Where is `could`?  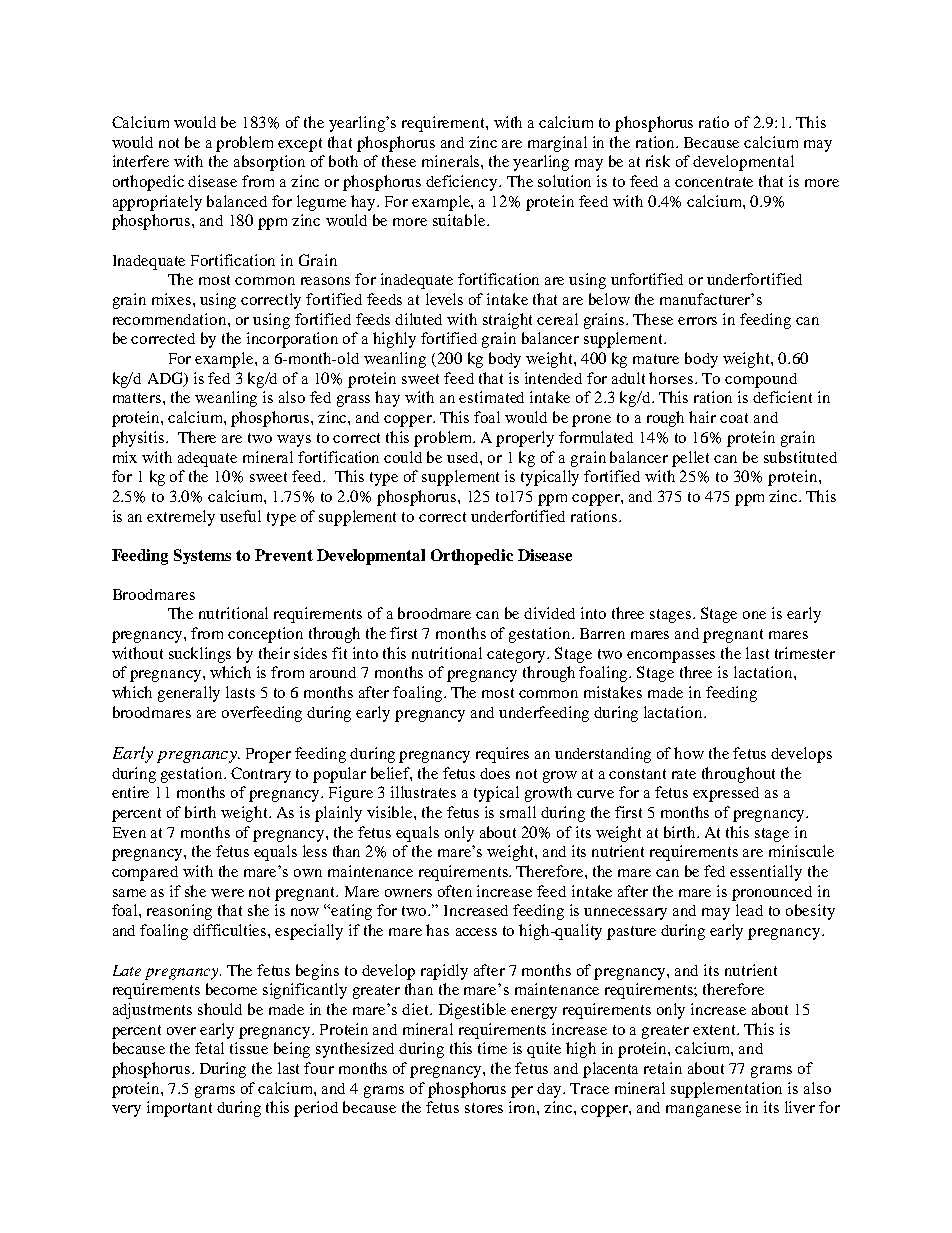
could is located at coordinates (403, 457).
